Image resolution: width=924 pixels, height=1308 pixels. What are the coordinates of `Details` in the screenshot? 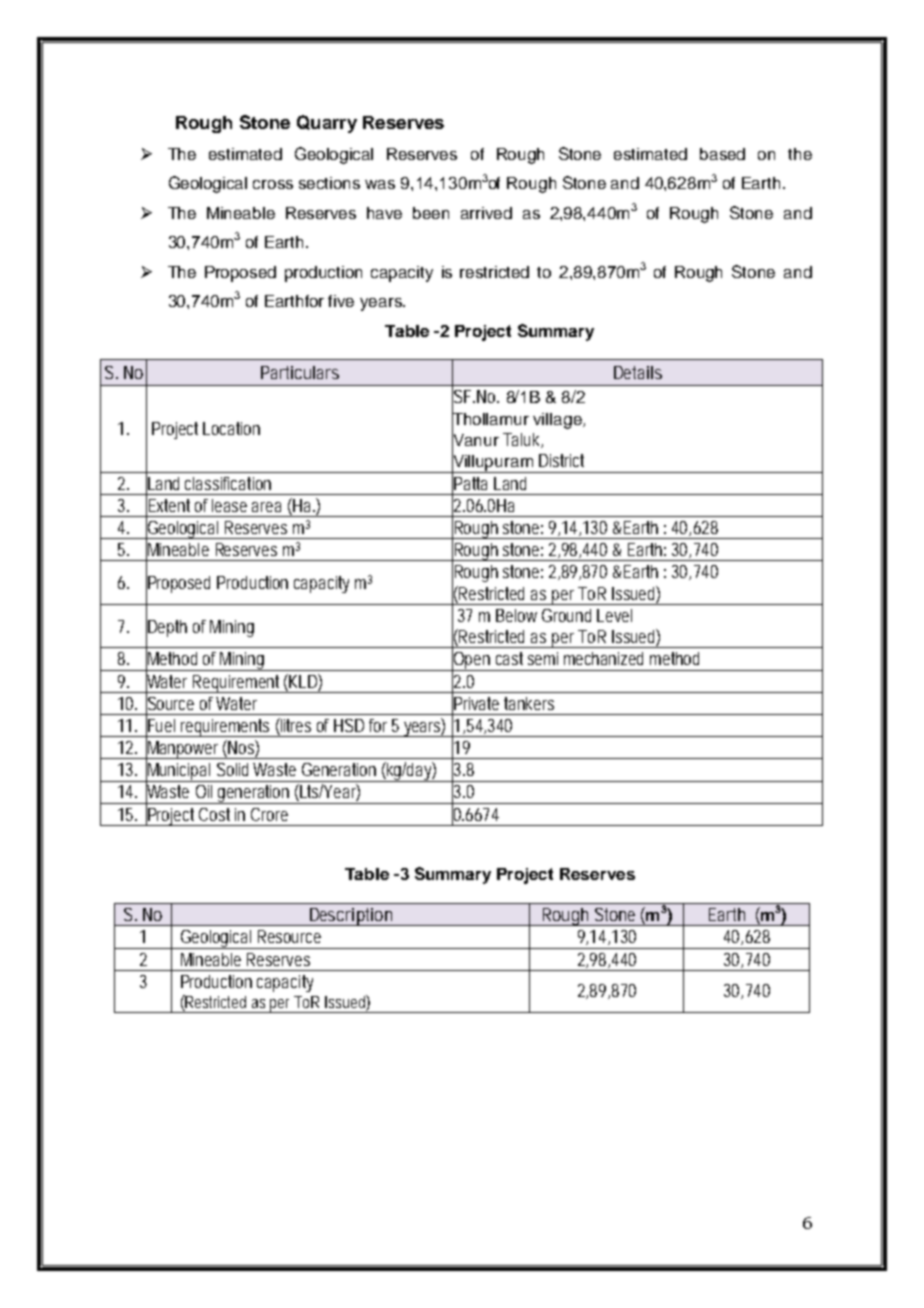 It's located at (638, 372).
